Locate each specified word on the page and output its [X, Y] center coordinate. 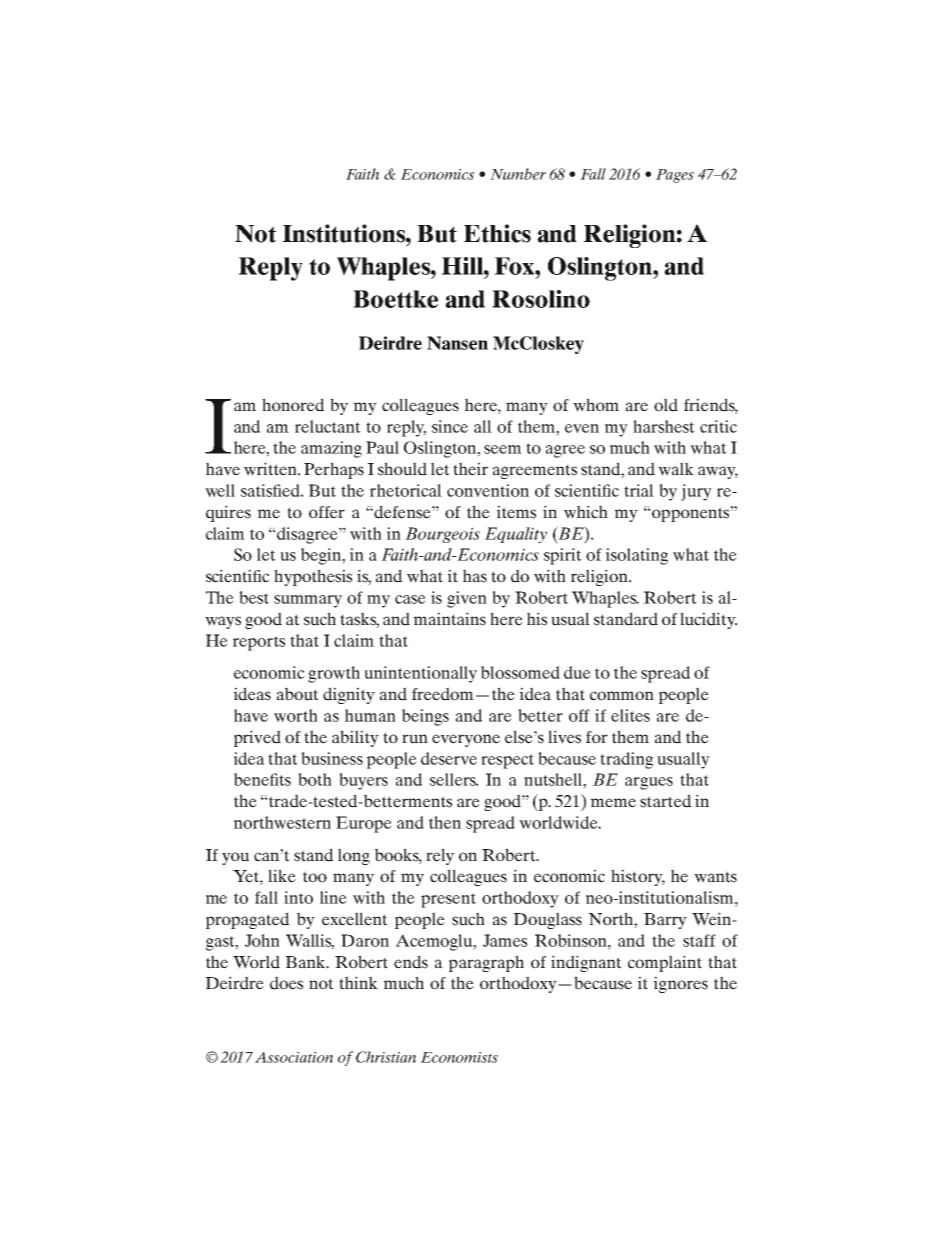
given [467, 599]
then [445, 822]
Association [294, 1057]
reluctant [328, 426]
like [282, 876]
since [450, 426]
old [666, 405]
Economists [459, 1057]
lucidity [708, 620]
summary [308, 601]
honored [293, 405]
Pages [675, 176]
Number [518, 174]
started [665, 801]
